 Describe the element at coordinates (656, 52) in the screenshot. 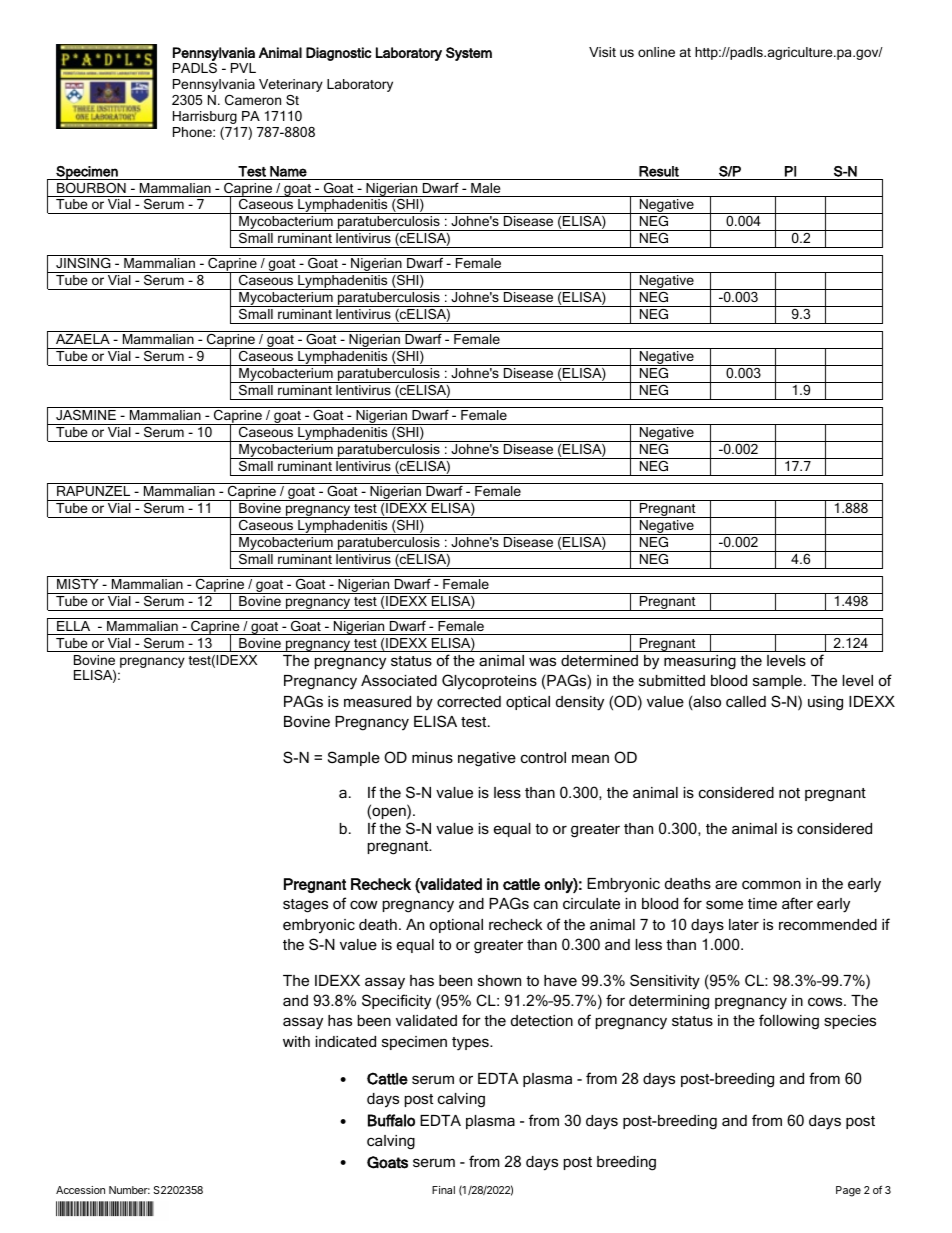

I see `online` at that location.
